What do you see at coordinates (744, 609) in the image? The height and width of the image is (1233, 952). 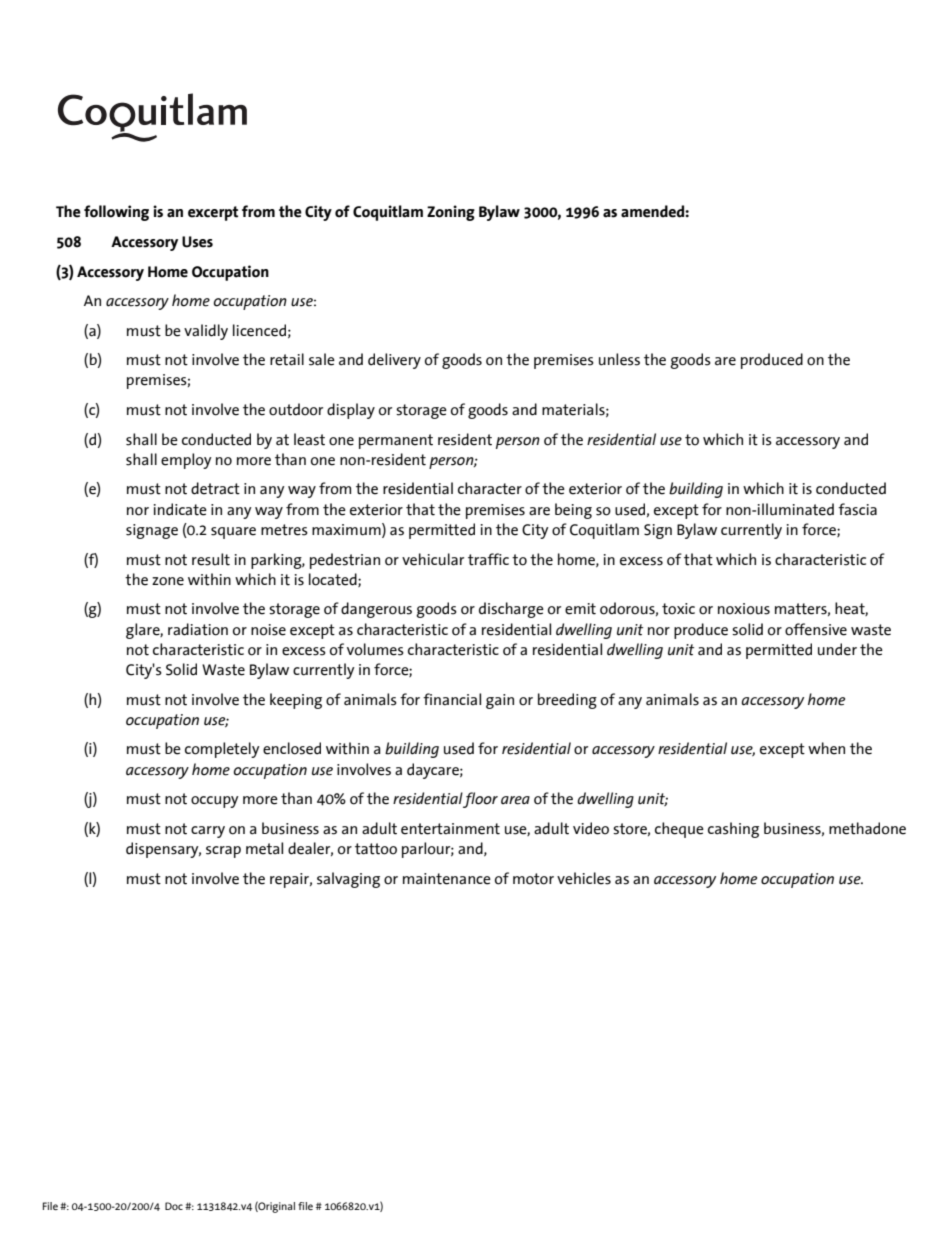 I see `noxious` at bounding box center [744, 609].
